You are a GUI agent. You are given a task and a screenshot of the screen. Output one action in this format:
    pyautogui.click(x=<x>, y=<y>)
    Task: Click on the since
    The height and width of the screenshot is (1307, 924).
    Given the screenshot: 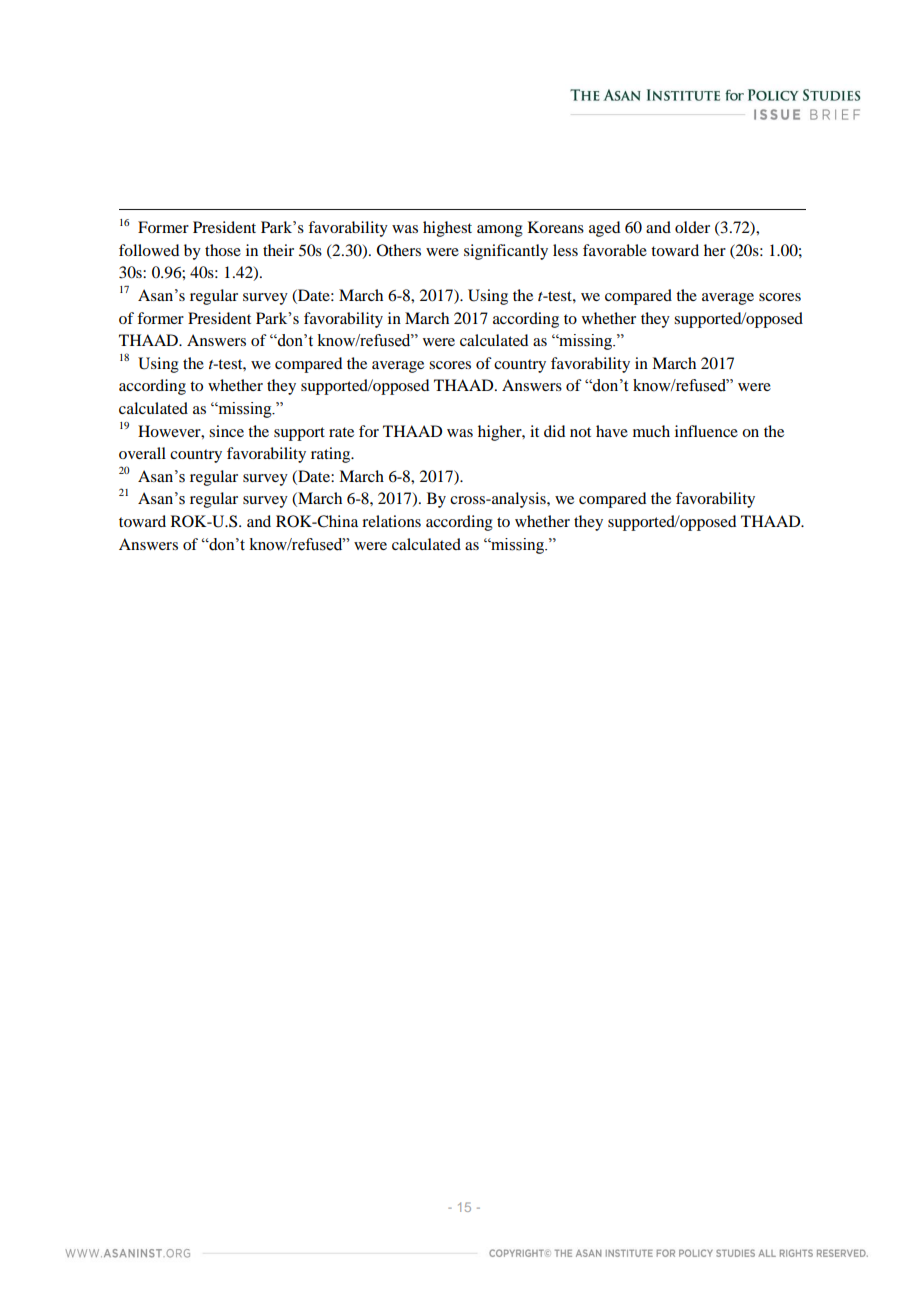 What is the action you would take?
    pyautogui.click(x=226, y=431)
